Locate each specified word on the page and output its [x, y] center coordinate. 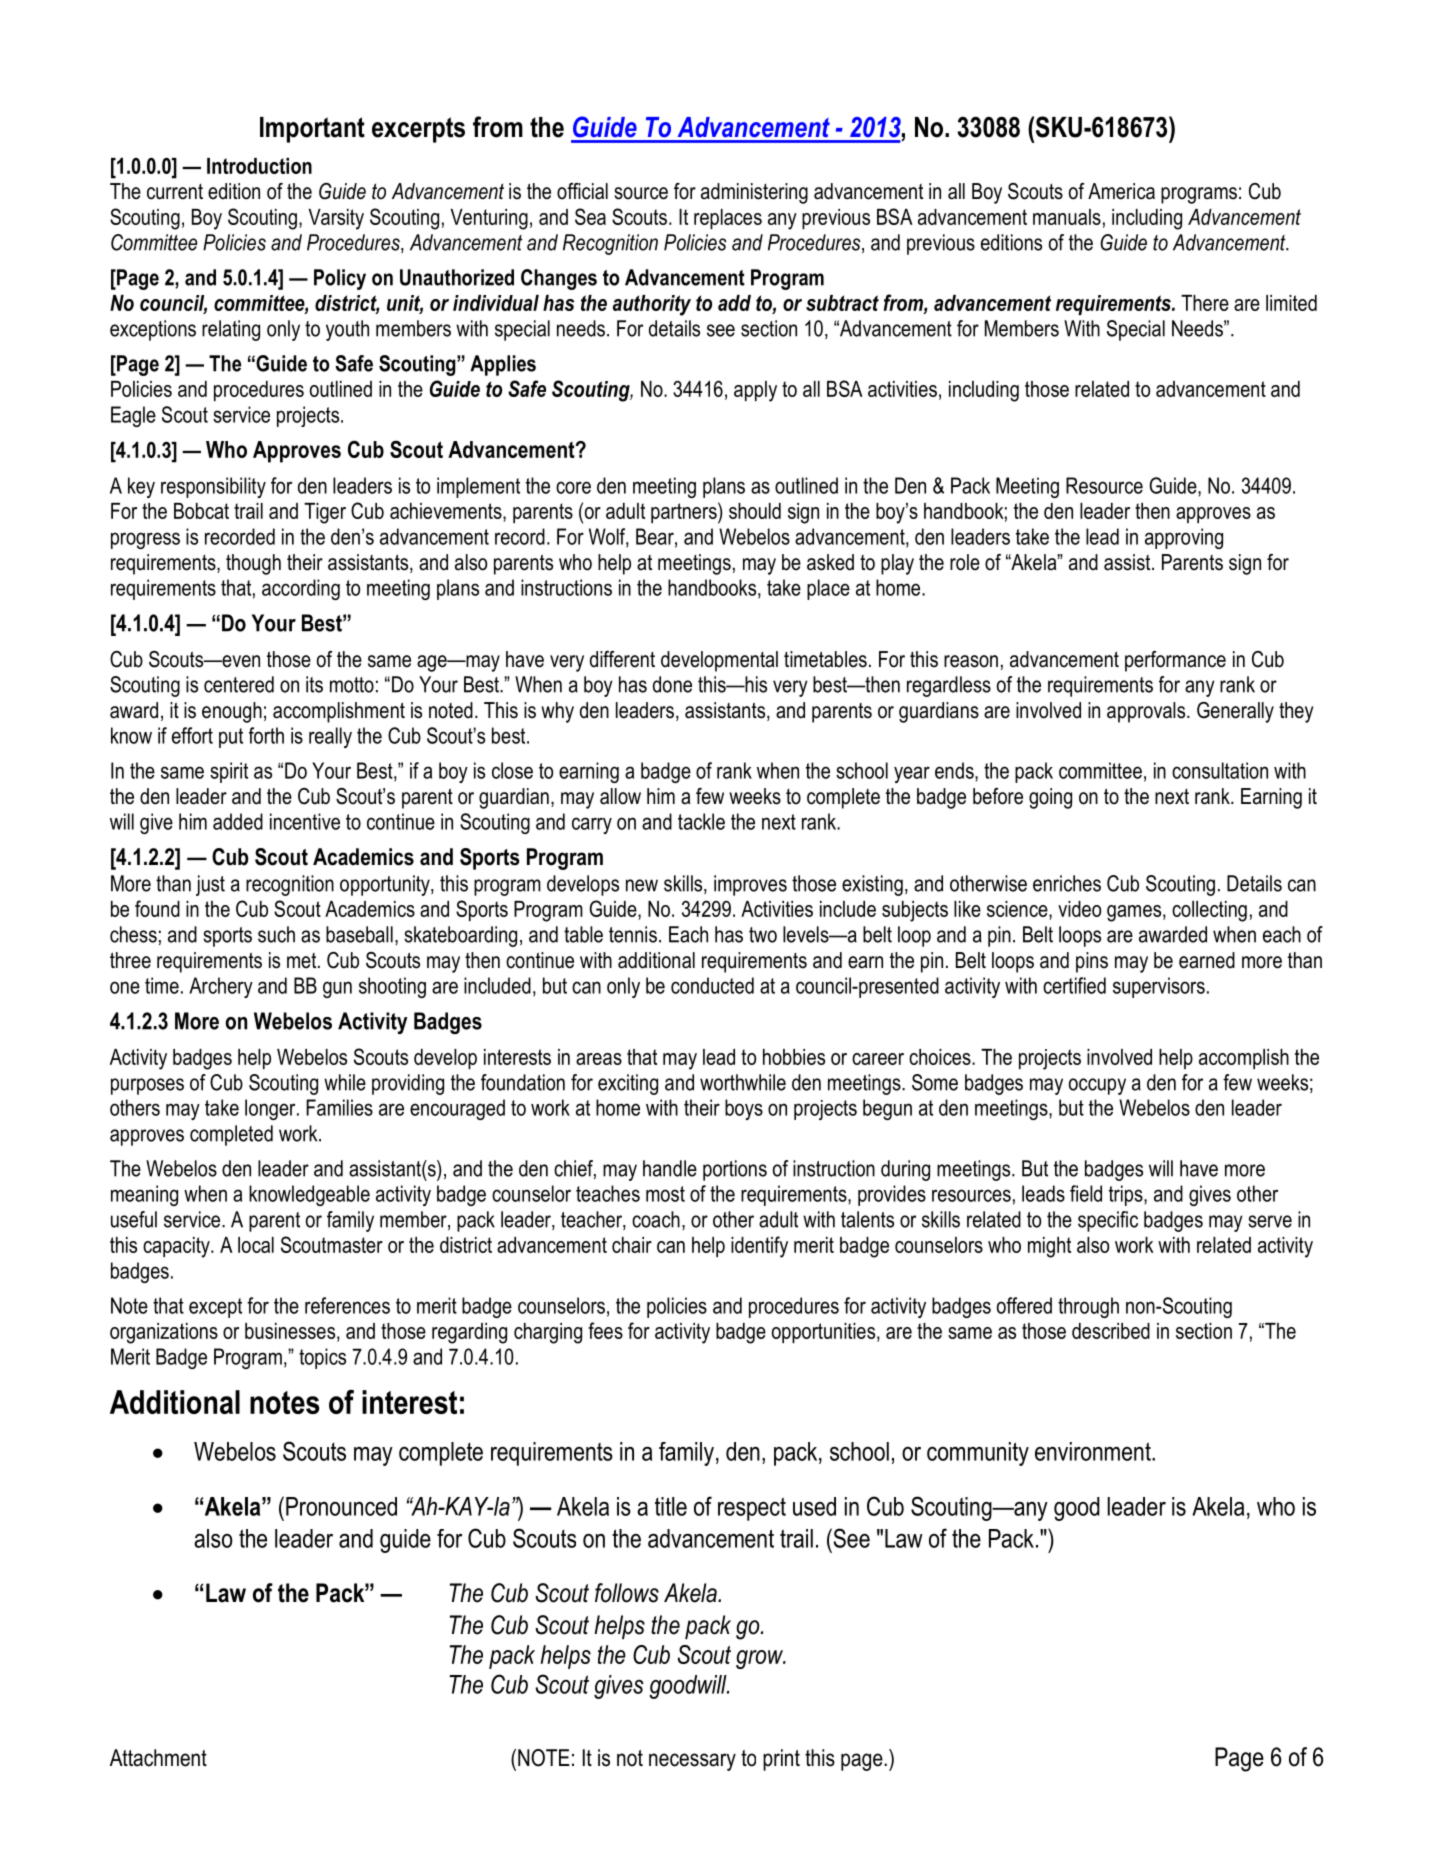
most [665, 1194]
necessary [692, 1762]
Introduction [259, 166]
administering [754, 193]
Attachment [158, 1758]
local [256, 1245]
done [672, 684]
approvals [1147, 712]
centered [239, 684]
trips [1127, 1195]
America [1121, 191]
